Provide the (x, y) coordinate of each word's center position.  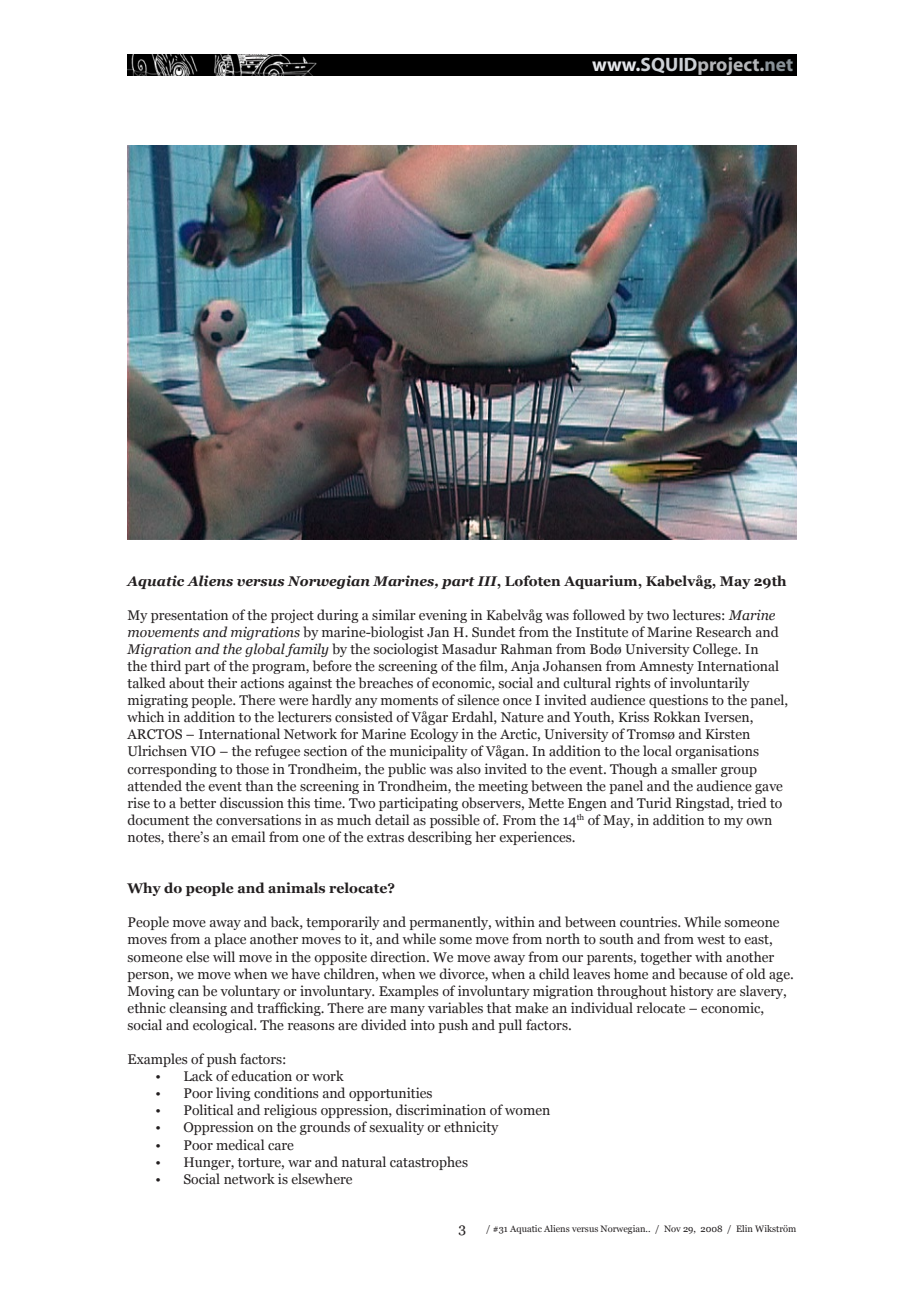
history (692, 992)
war (300, 1163)
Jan (438, 632)
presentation (189, 616)
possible (455, 821)
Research (724, 631)
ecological (224, 1026)
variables (455, 1007)
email (248, 836)
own (759, 821)
